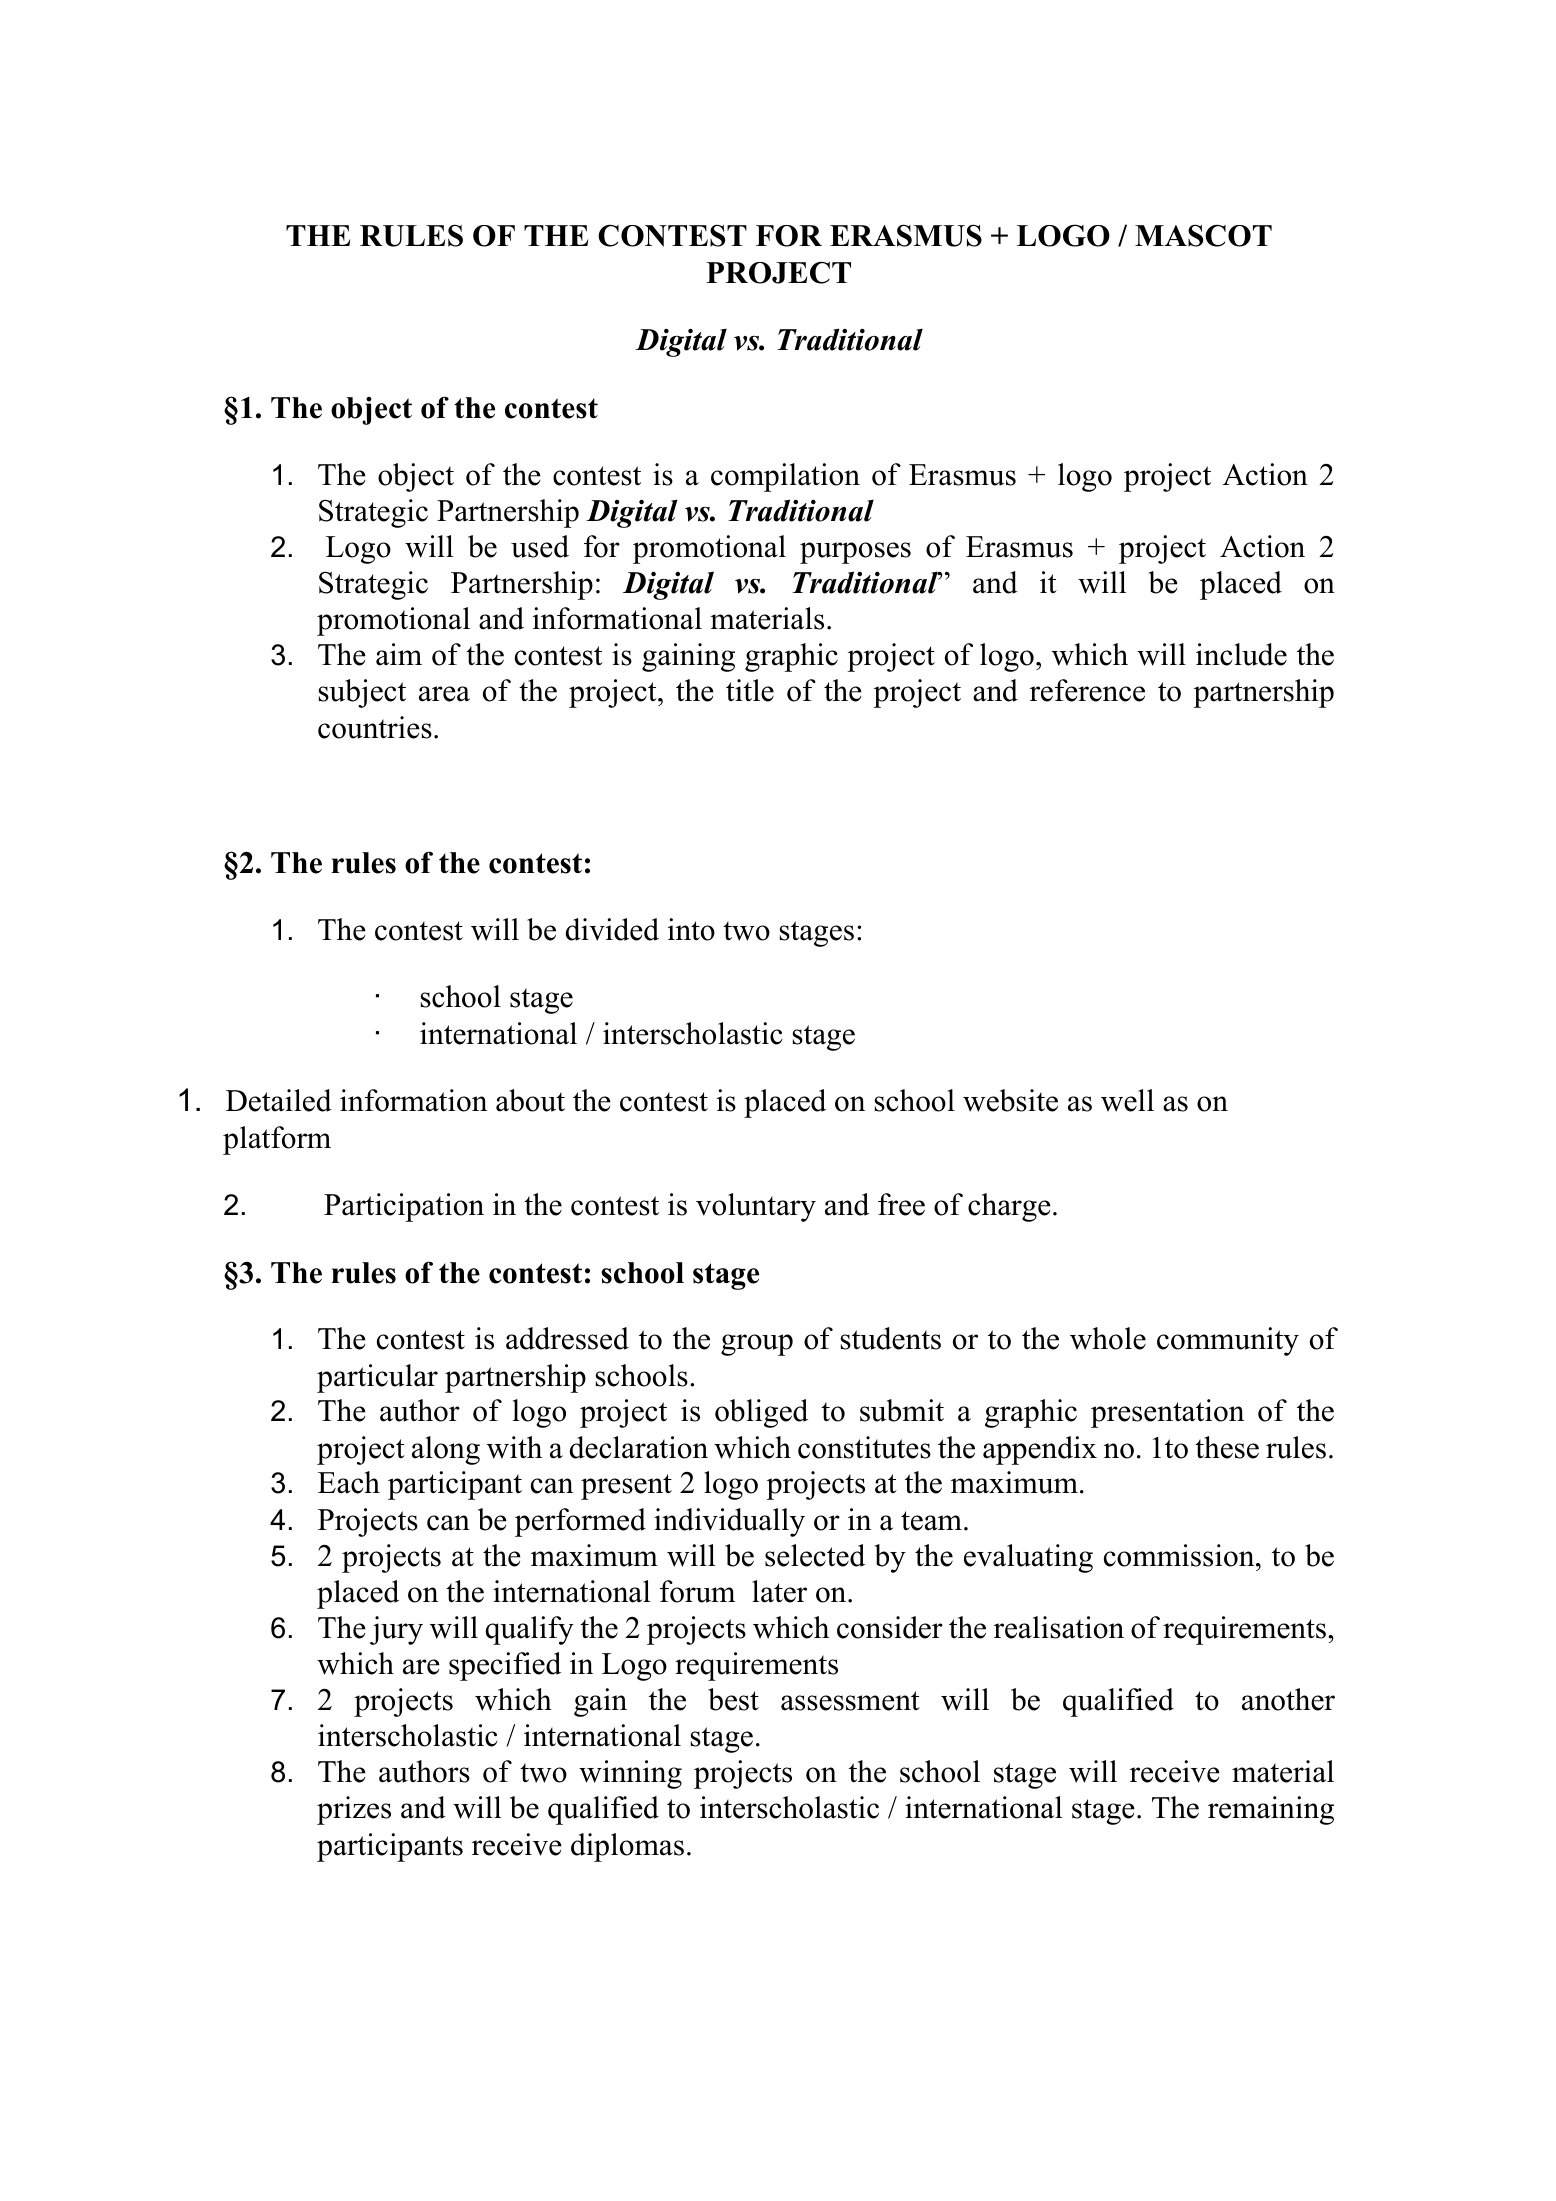 Image resolution: width=1556 pixels, height=2201 pixels. I want to click on compilation, so click(785, 477).
